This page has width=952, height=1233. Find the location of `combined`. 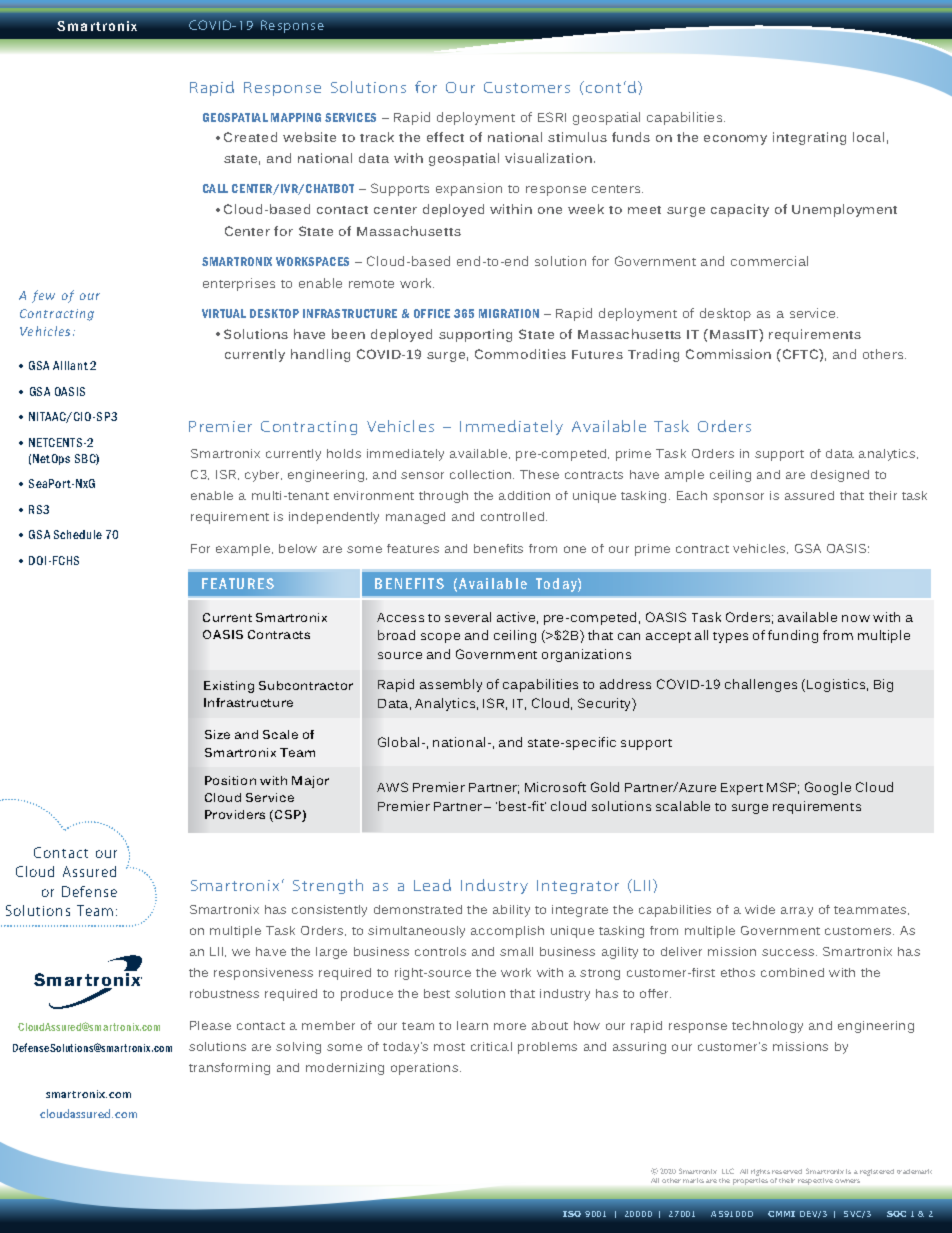

combined is located at coordinates (792, 972).
